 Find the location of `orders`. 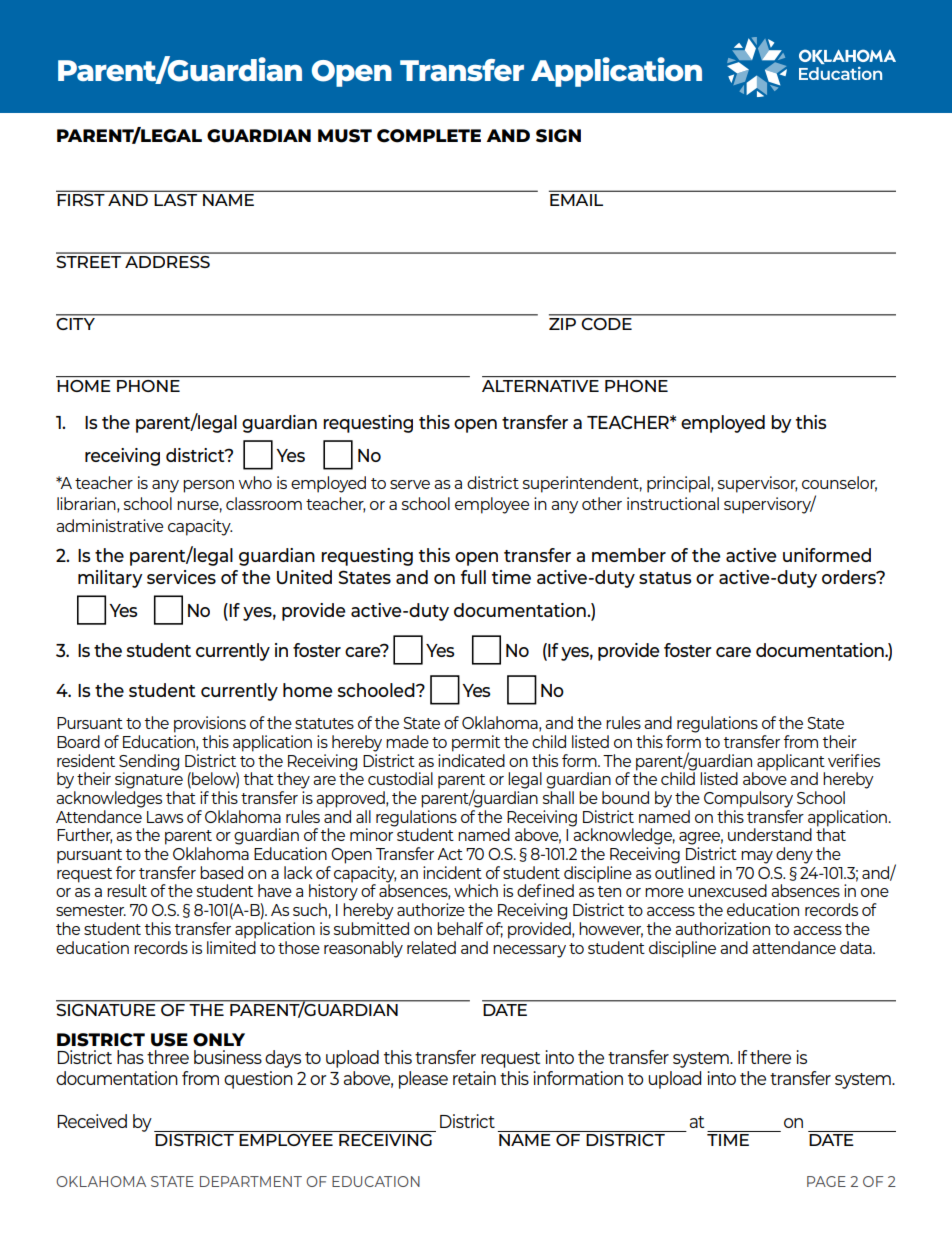

orders is located at coordinates (850, 577).
